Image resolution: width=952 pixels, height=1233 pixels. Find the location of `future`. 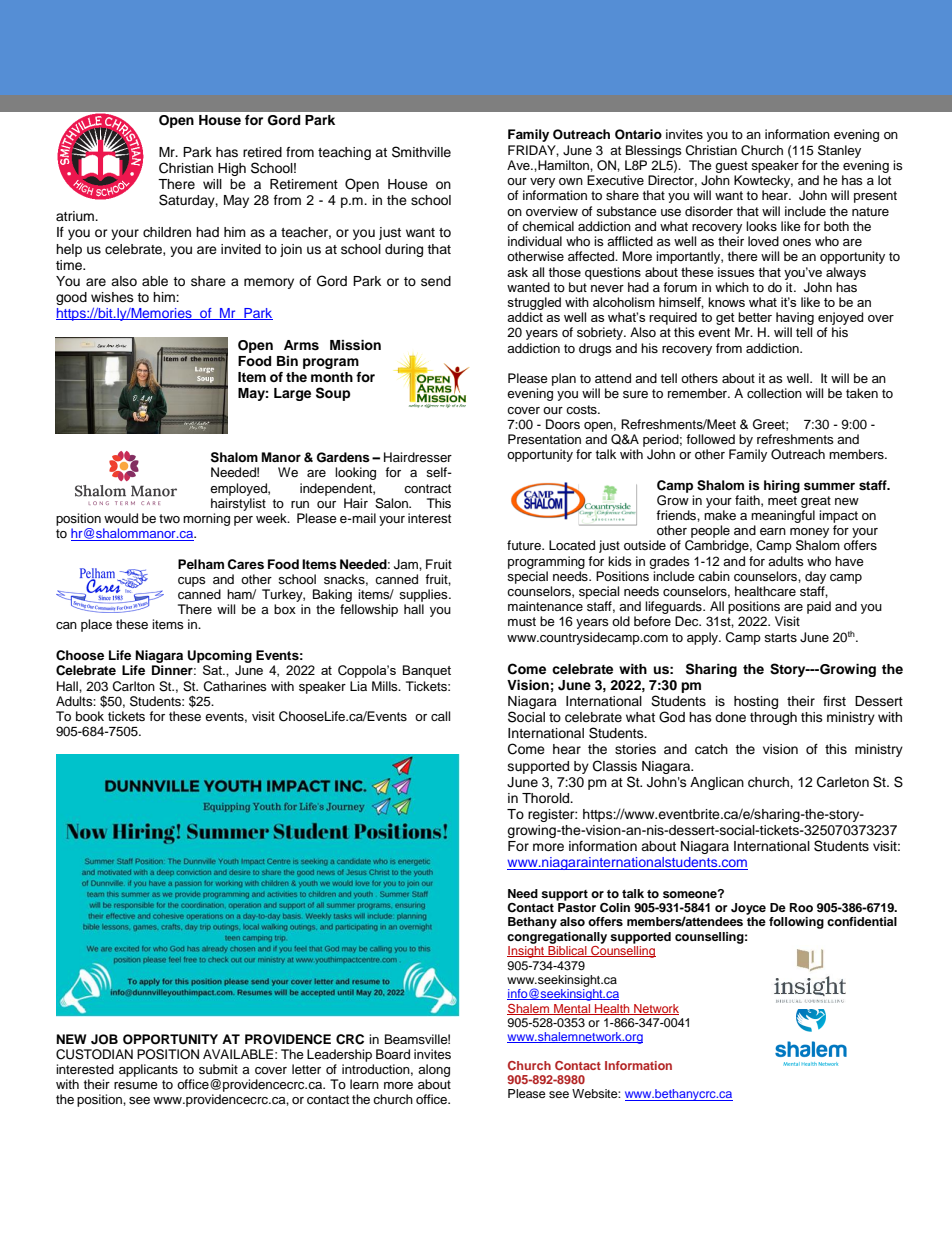

future is located at coordinates (525, 545).
